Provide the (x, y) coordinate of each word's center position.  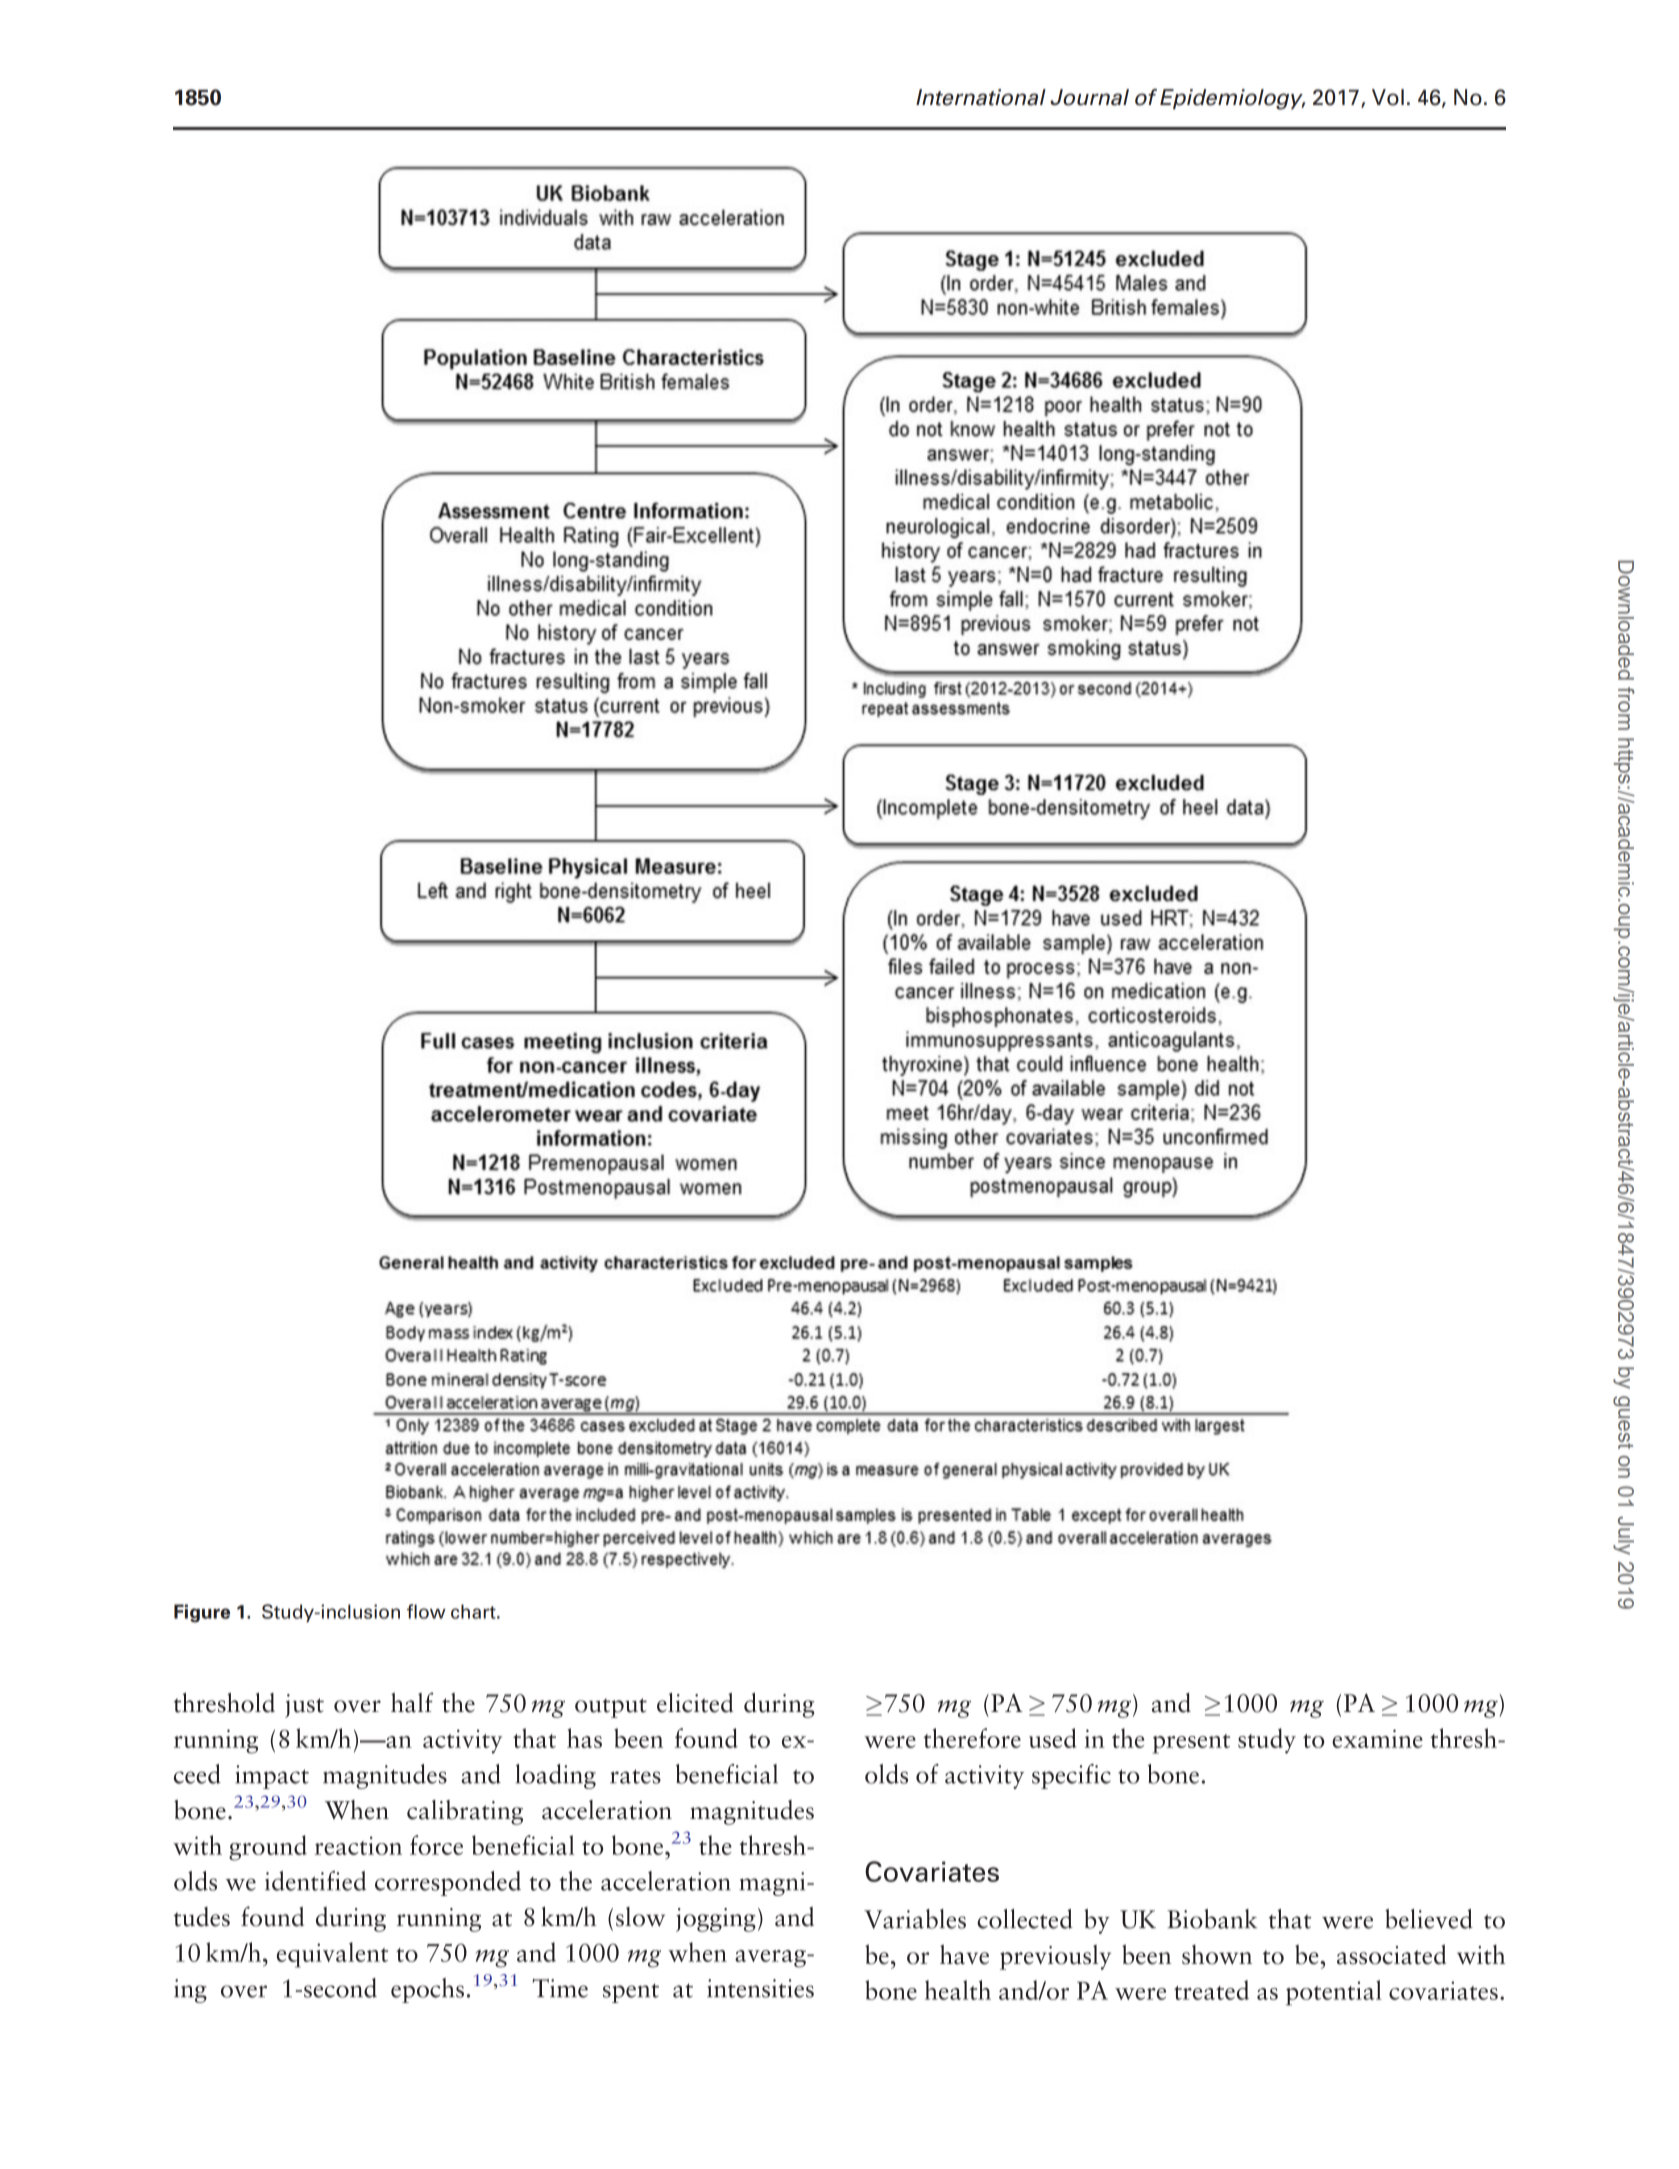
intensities (760, 1988)
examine (1377, 1738)
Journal (1089, 97)
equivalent (332, 1955)
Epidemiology (1232, 99)
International (981, 97)
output (611, 1708)
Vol (1388, 97)
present (1191, 1744)
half (412, 1702)
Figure (202, 1613)
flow (426, 1611)
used (1053, 1738)
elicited (695, 1703)
